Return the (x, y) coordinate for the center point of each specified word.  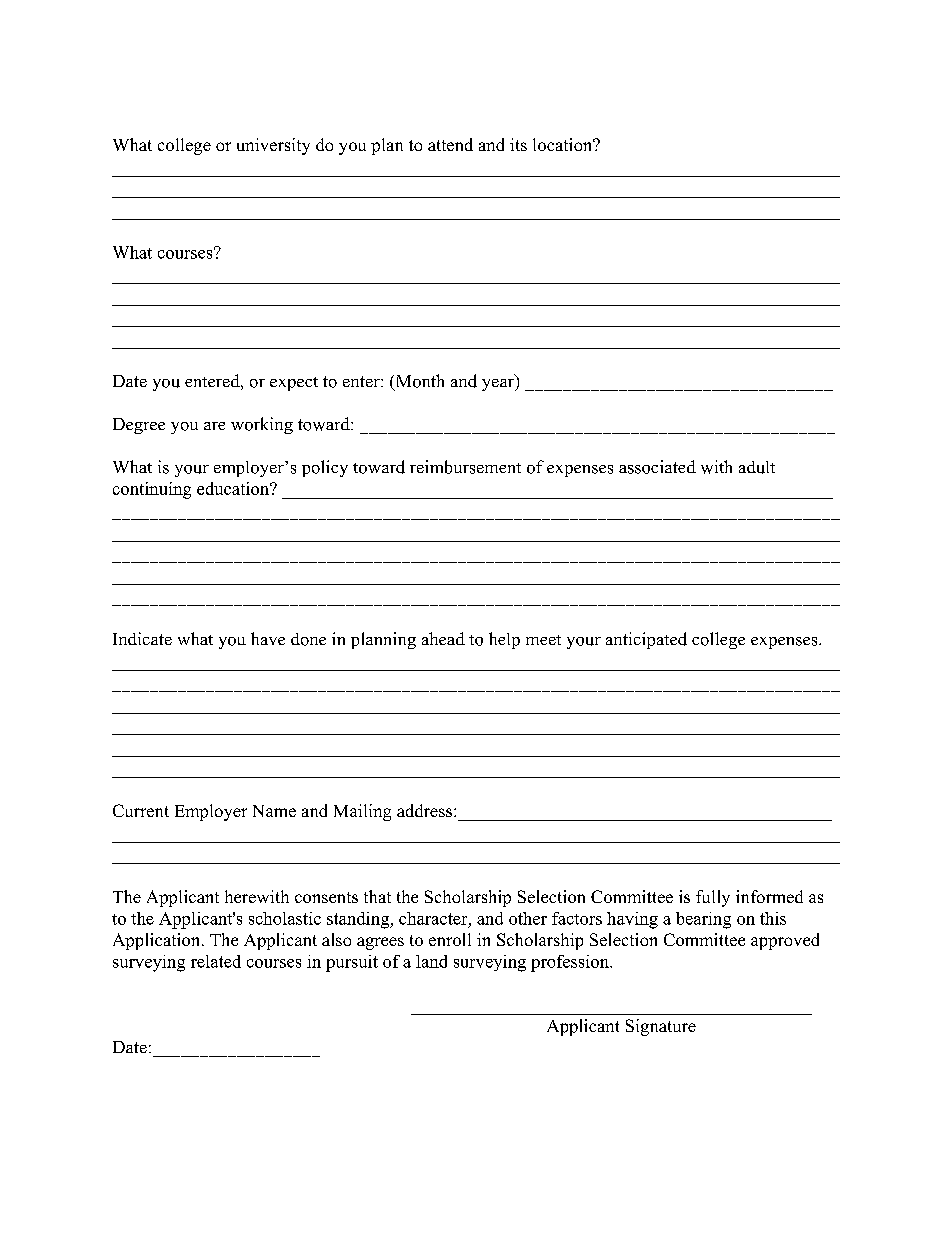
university (273, 146)
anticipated (646, 640)
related (216, 961)
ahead (443, 638)
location (564, 144)
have (268, 638)
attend (450, 144)
